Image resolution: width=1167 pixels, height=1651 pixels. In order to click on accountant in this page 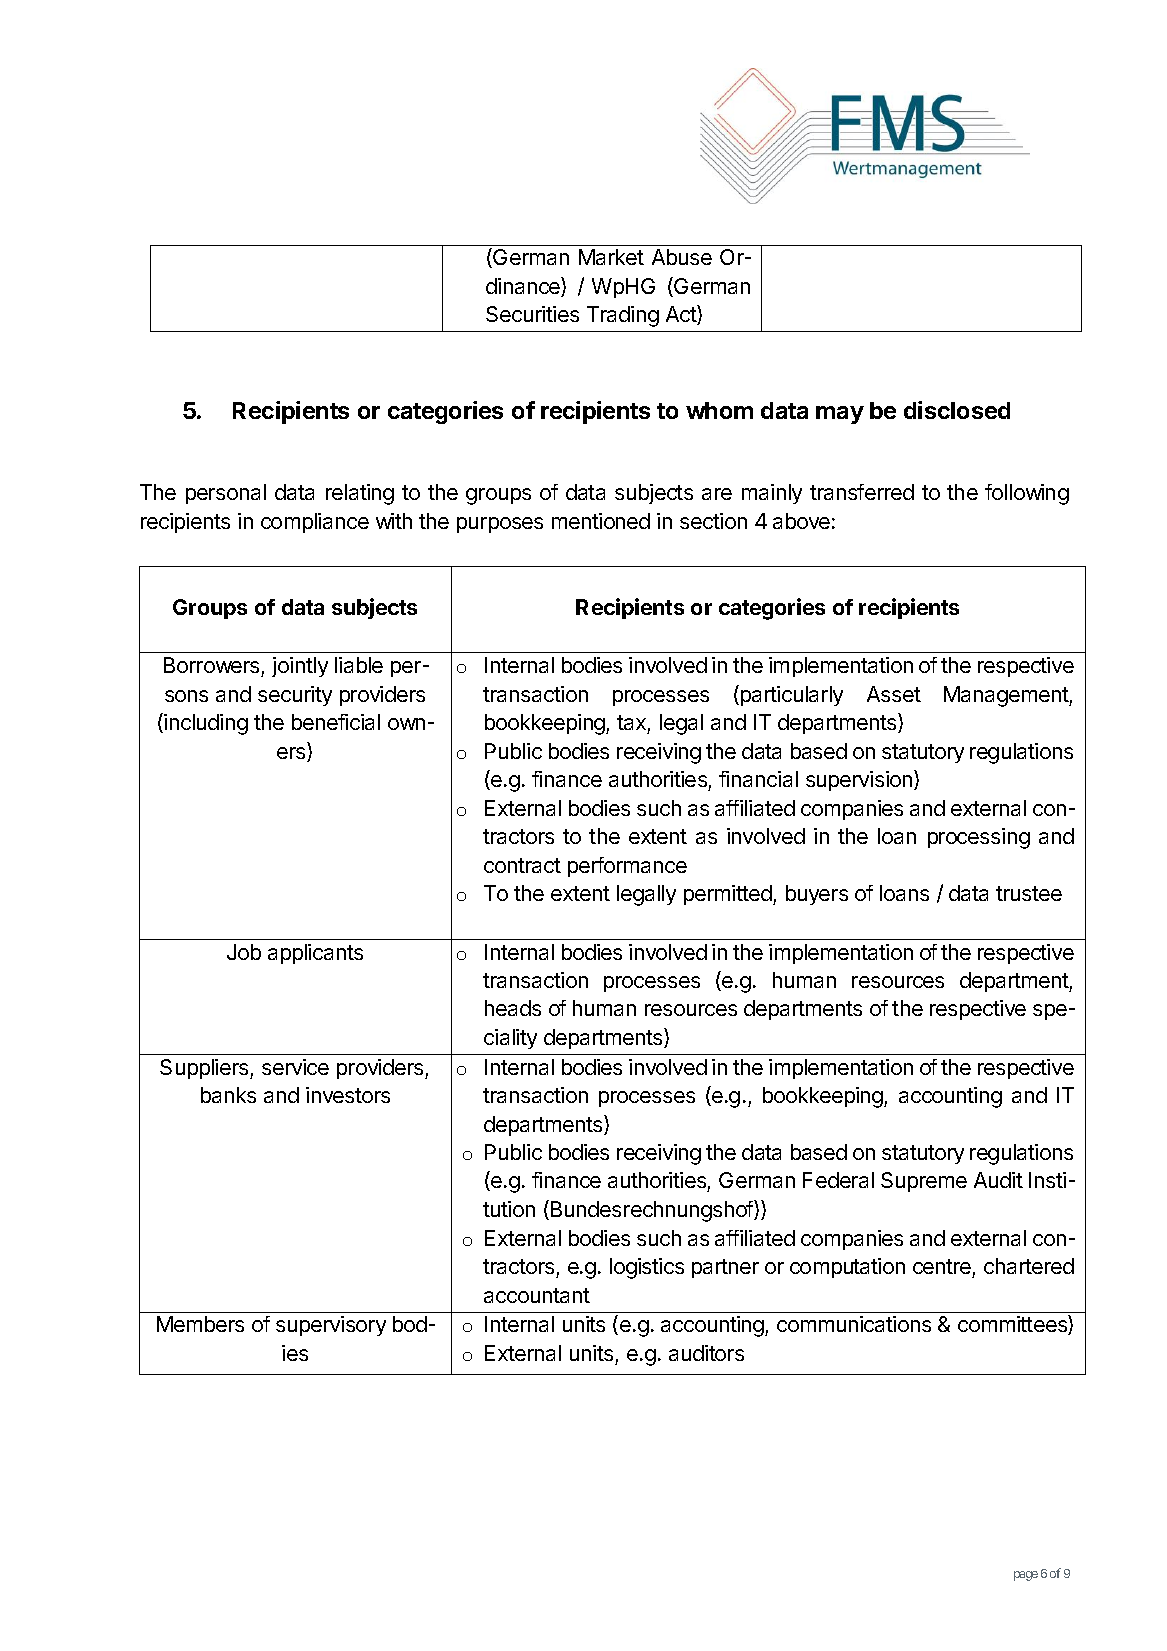, I will do `click(537, 1295)`.
